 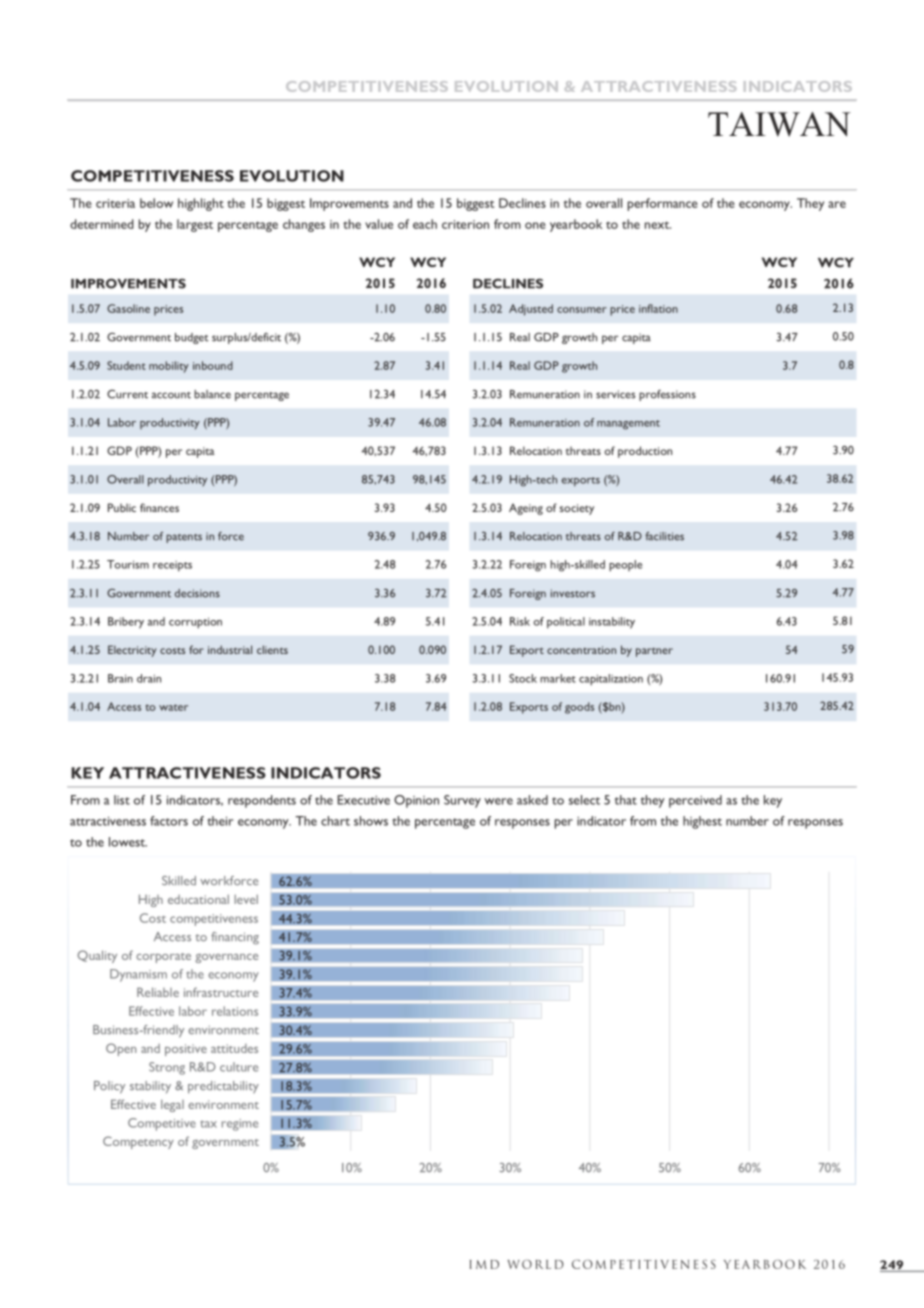 What do you see at coordinates (156, 203) in the screenshot?
I see `below` at bounding box center [156, 203].
